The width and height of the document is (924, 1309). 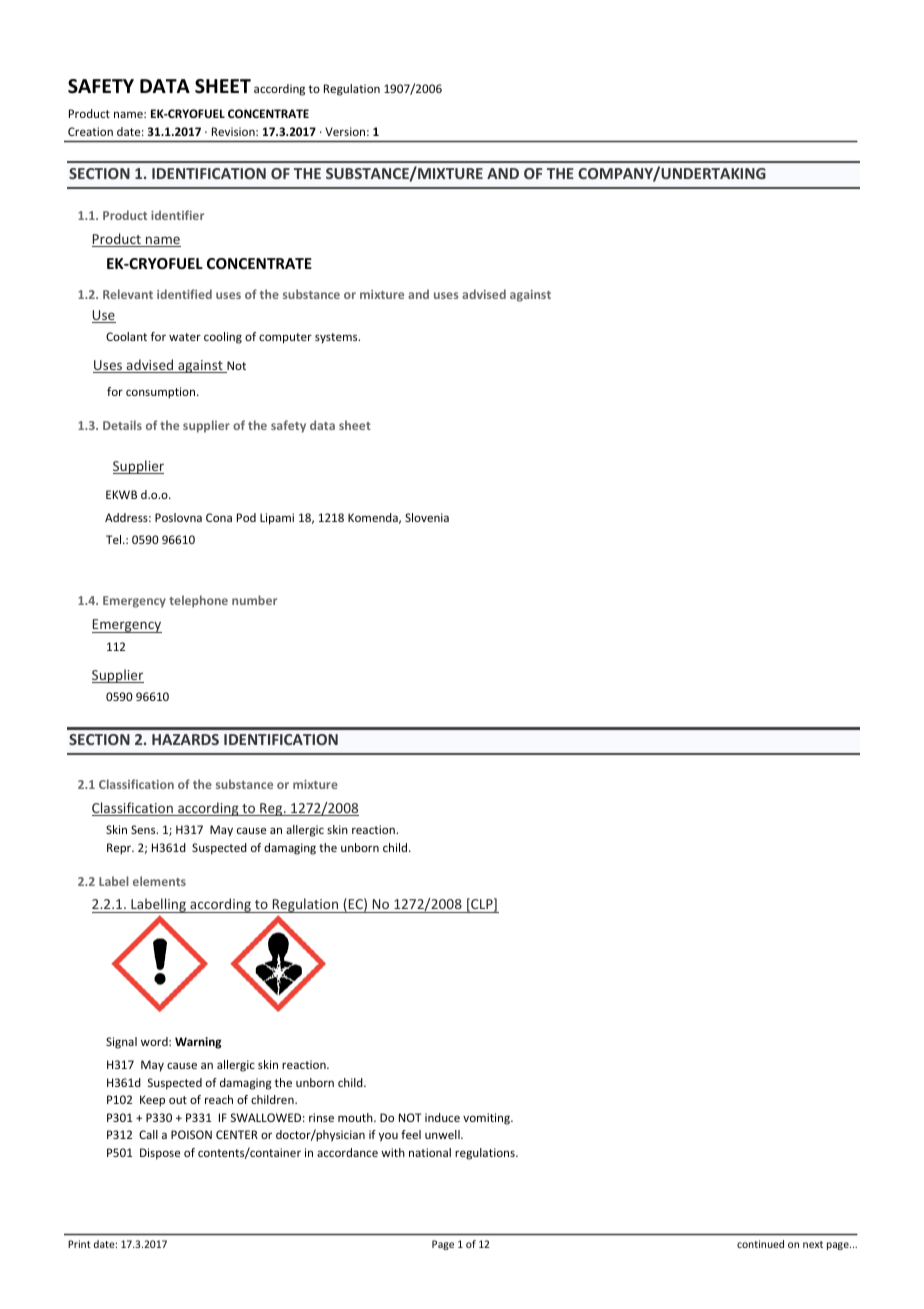 What do you see at coordinates (185, 739) in the document?
I see `HAZARDS` at bounding box center [185, 739].
